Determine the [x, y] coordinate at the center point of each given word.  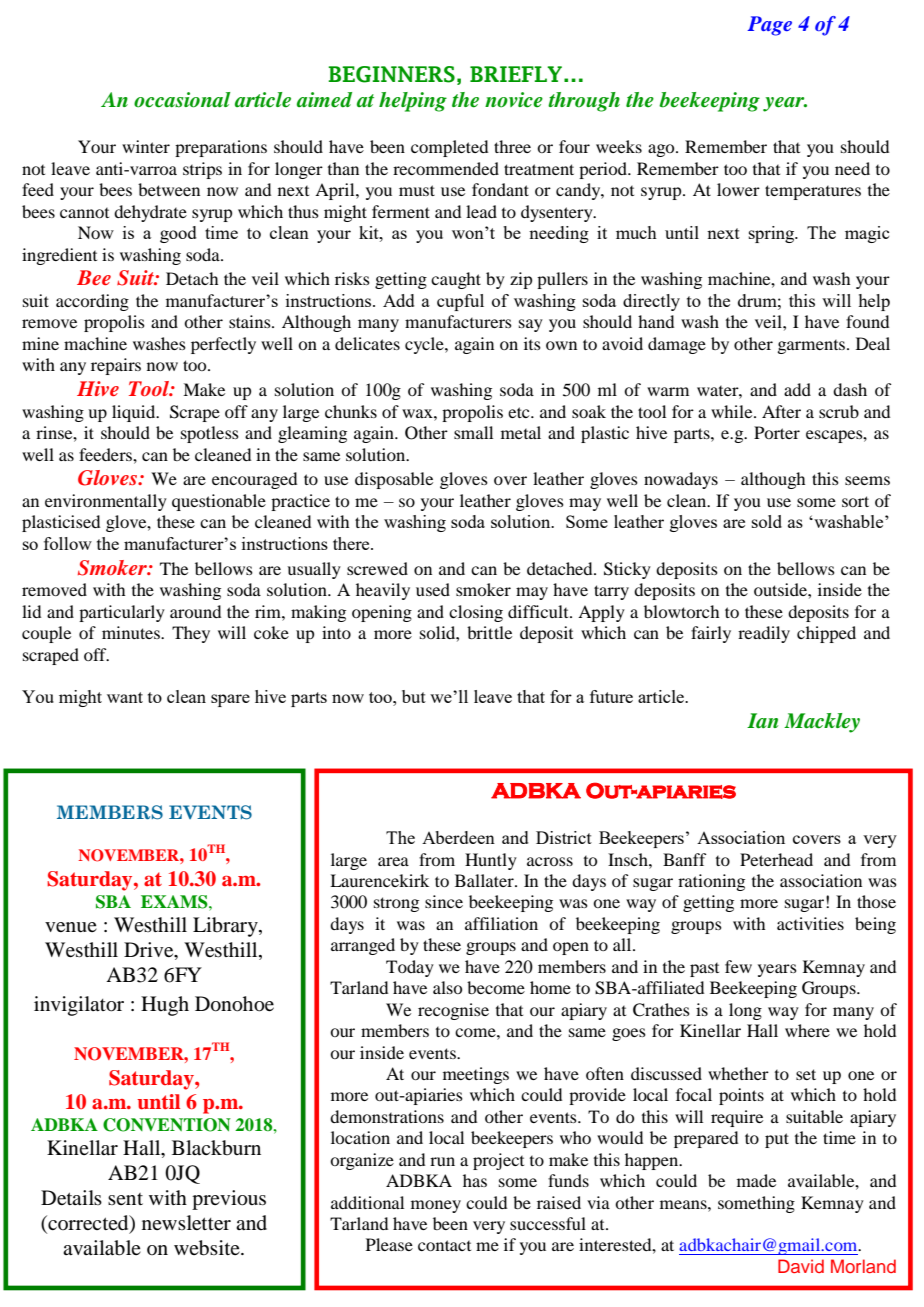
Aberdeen [458, 837]
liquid [135, 413]
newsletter [186, 1222]
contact [444, 1245]
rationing [711, 882]
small [473, 432]
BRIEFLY [516, 74]
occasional [182, 100]
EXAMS [175, 902]
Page [769, 26]
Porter [777, 432]
